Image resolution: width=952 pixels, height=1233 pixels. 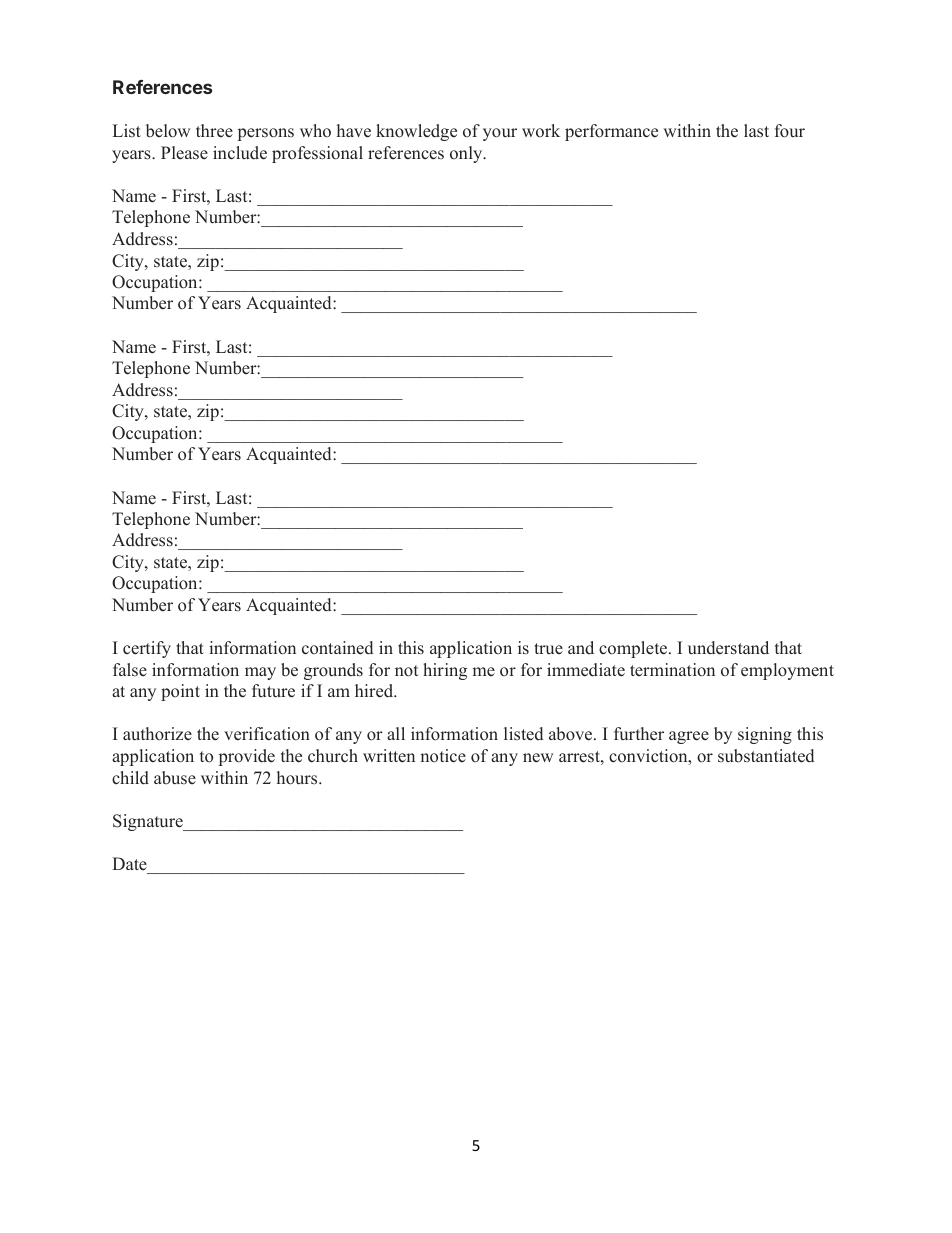 What do you see at coordinates (443, 756) in the screenshot?
I see `notice` at bounding box center [443, 756].
